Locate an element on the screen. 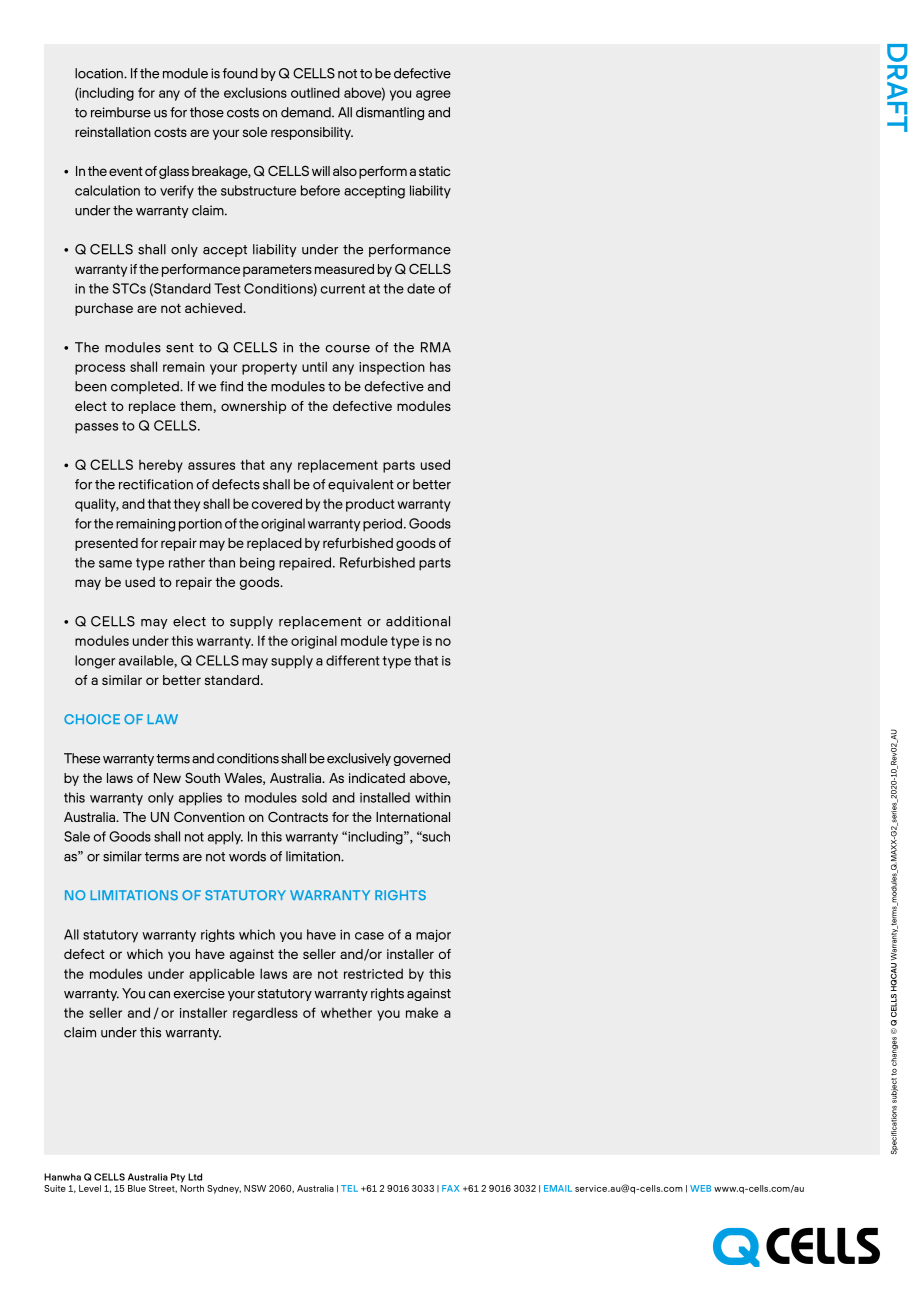 Image resolution: width=924 pixels, height=1308 pixels. period is located at coordinates (384, 525).
